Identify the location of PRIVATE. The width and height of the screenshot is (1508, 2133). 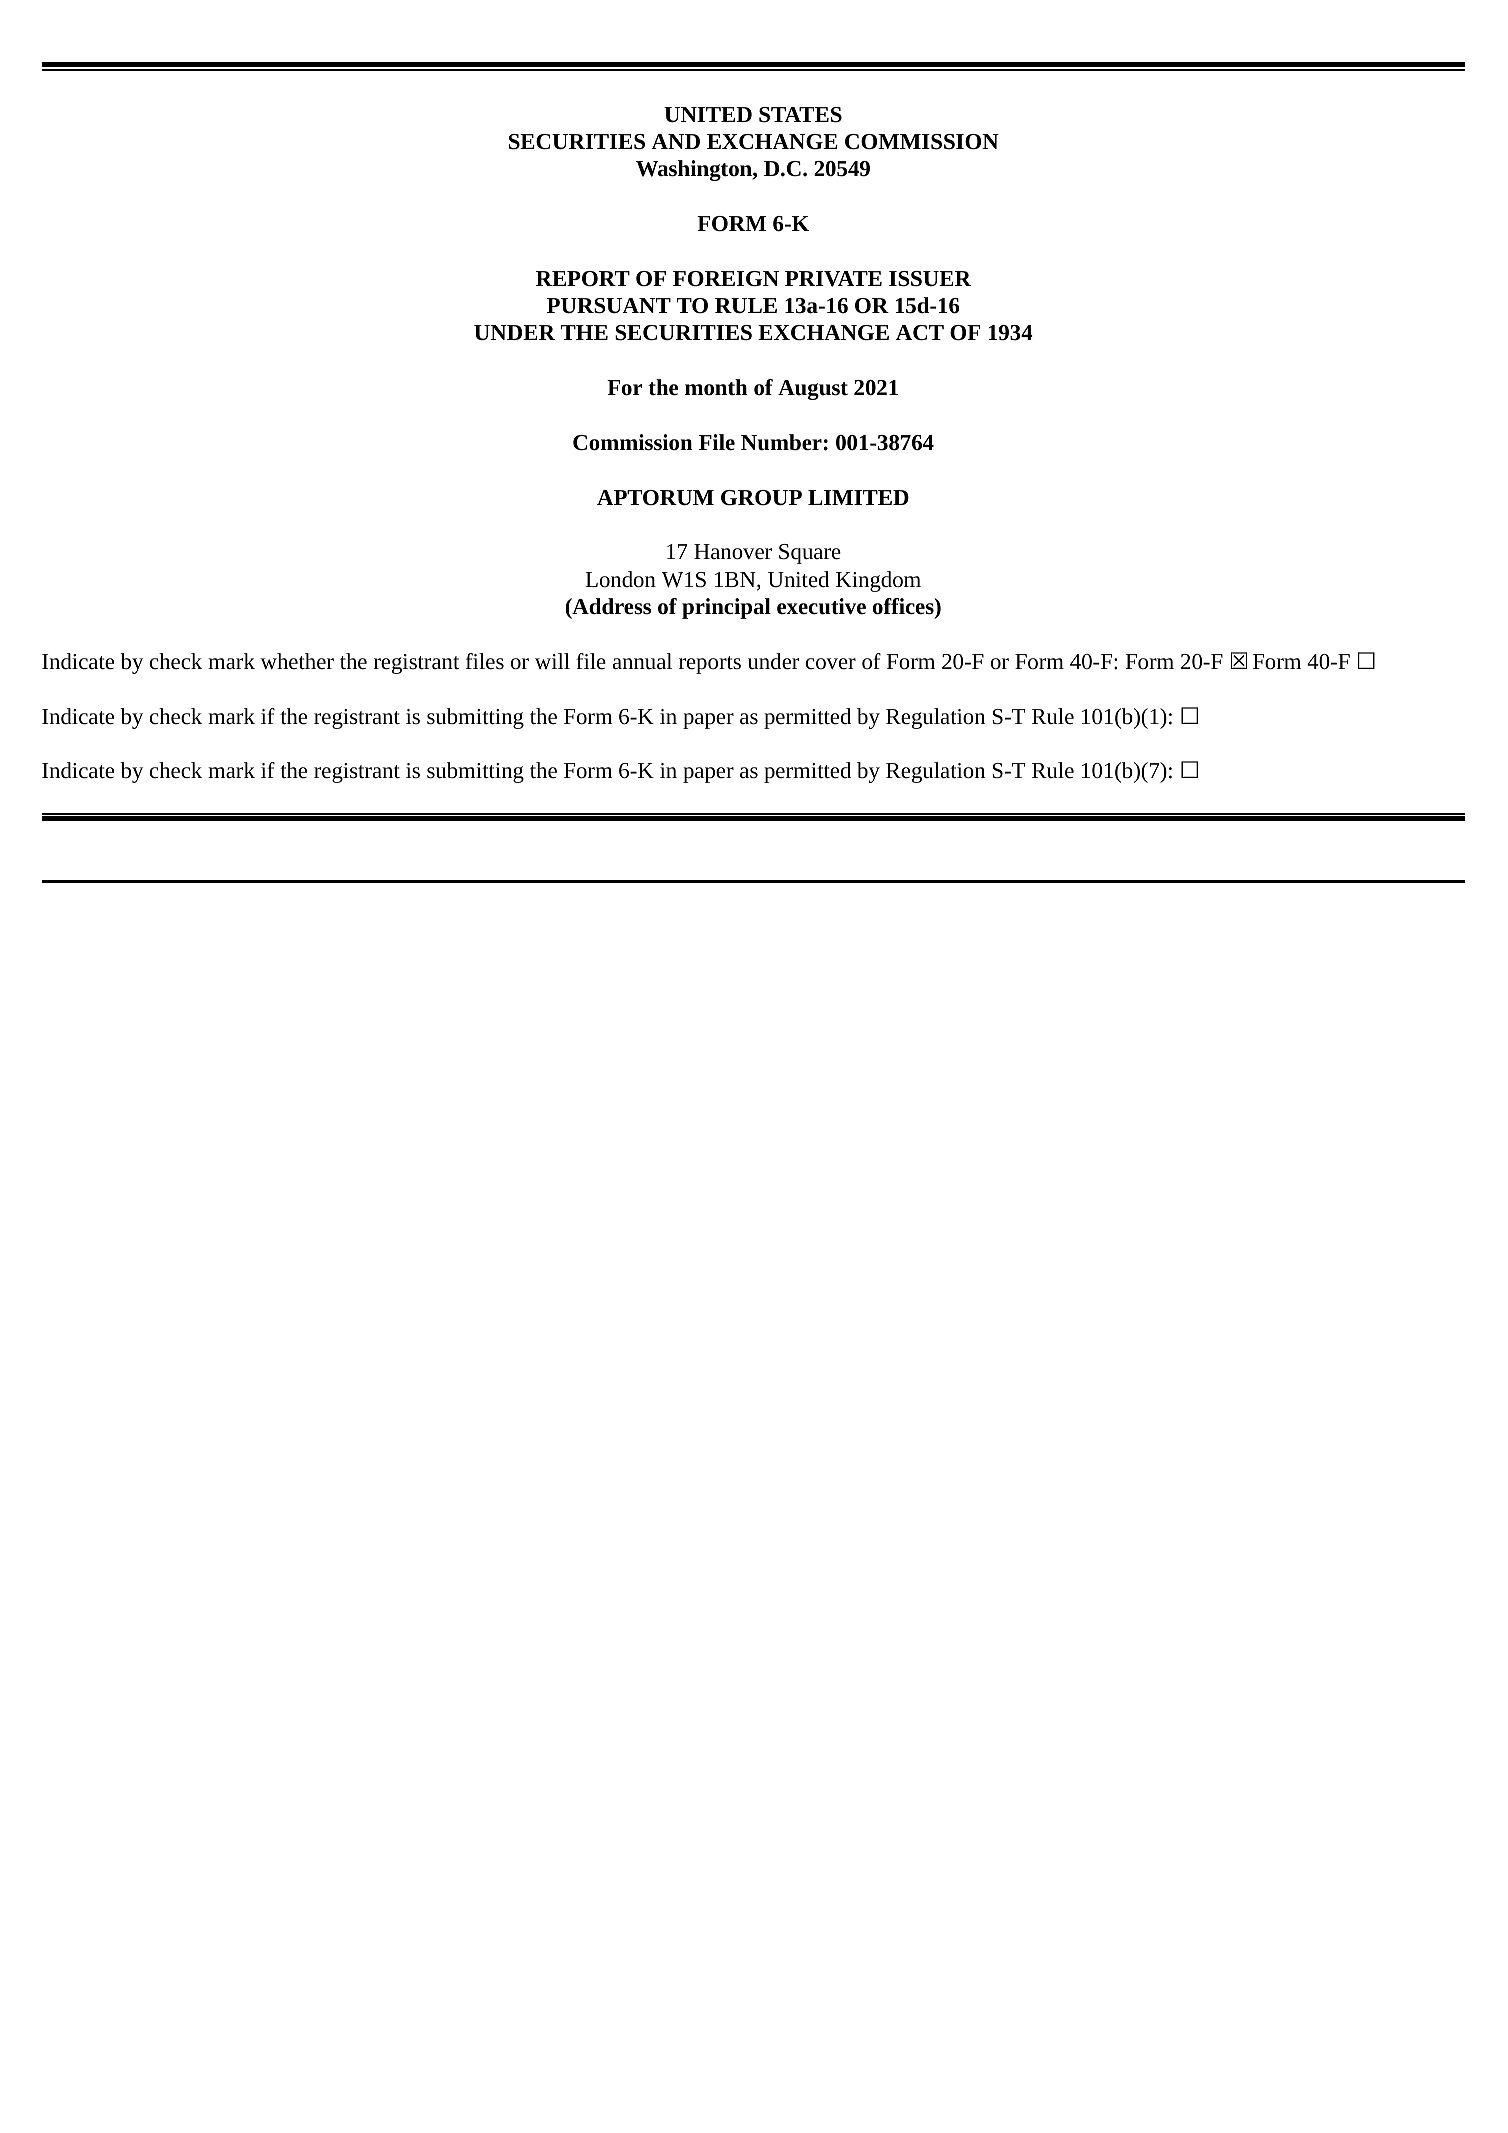
(833, 279).
